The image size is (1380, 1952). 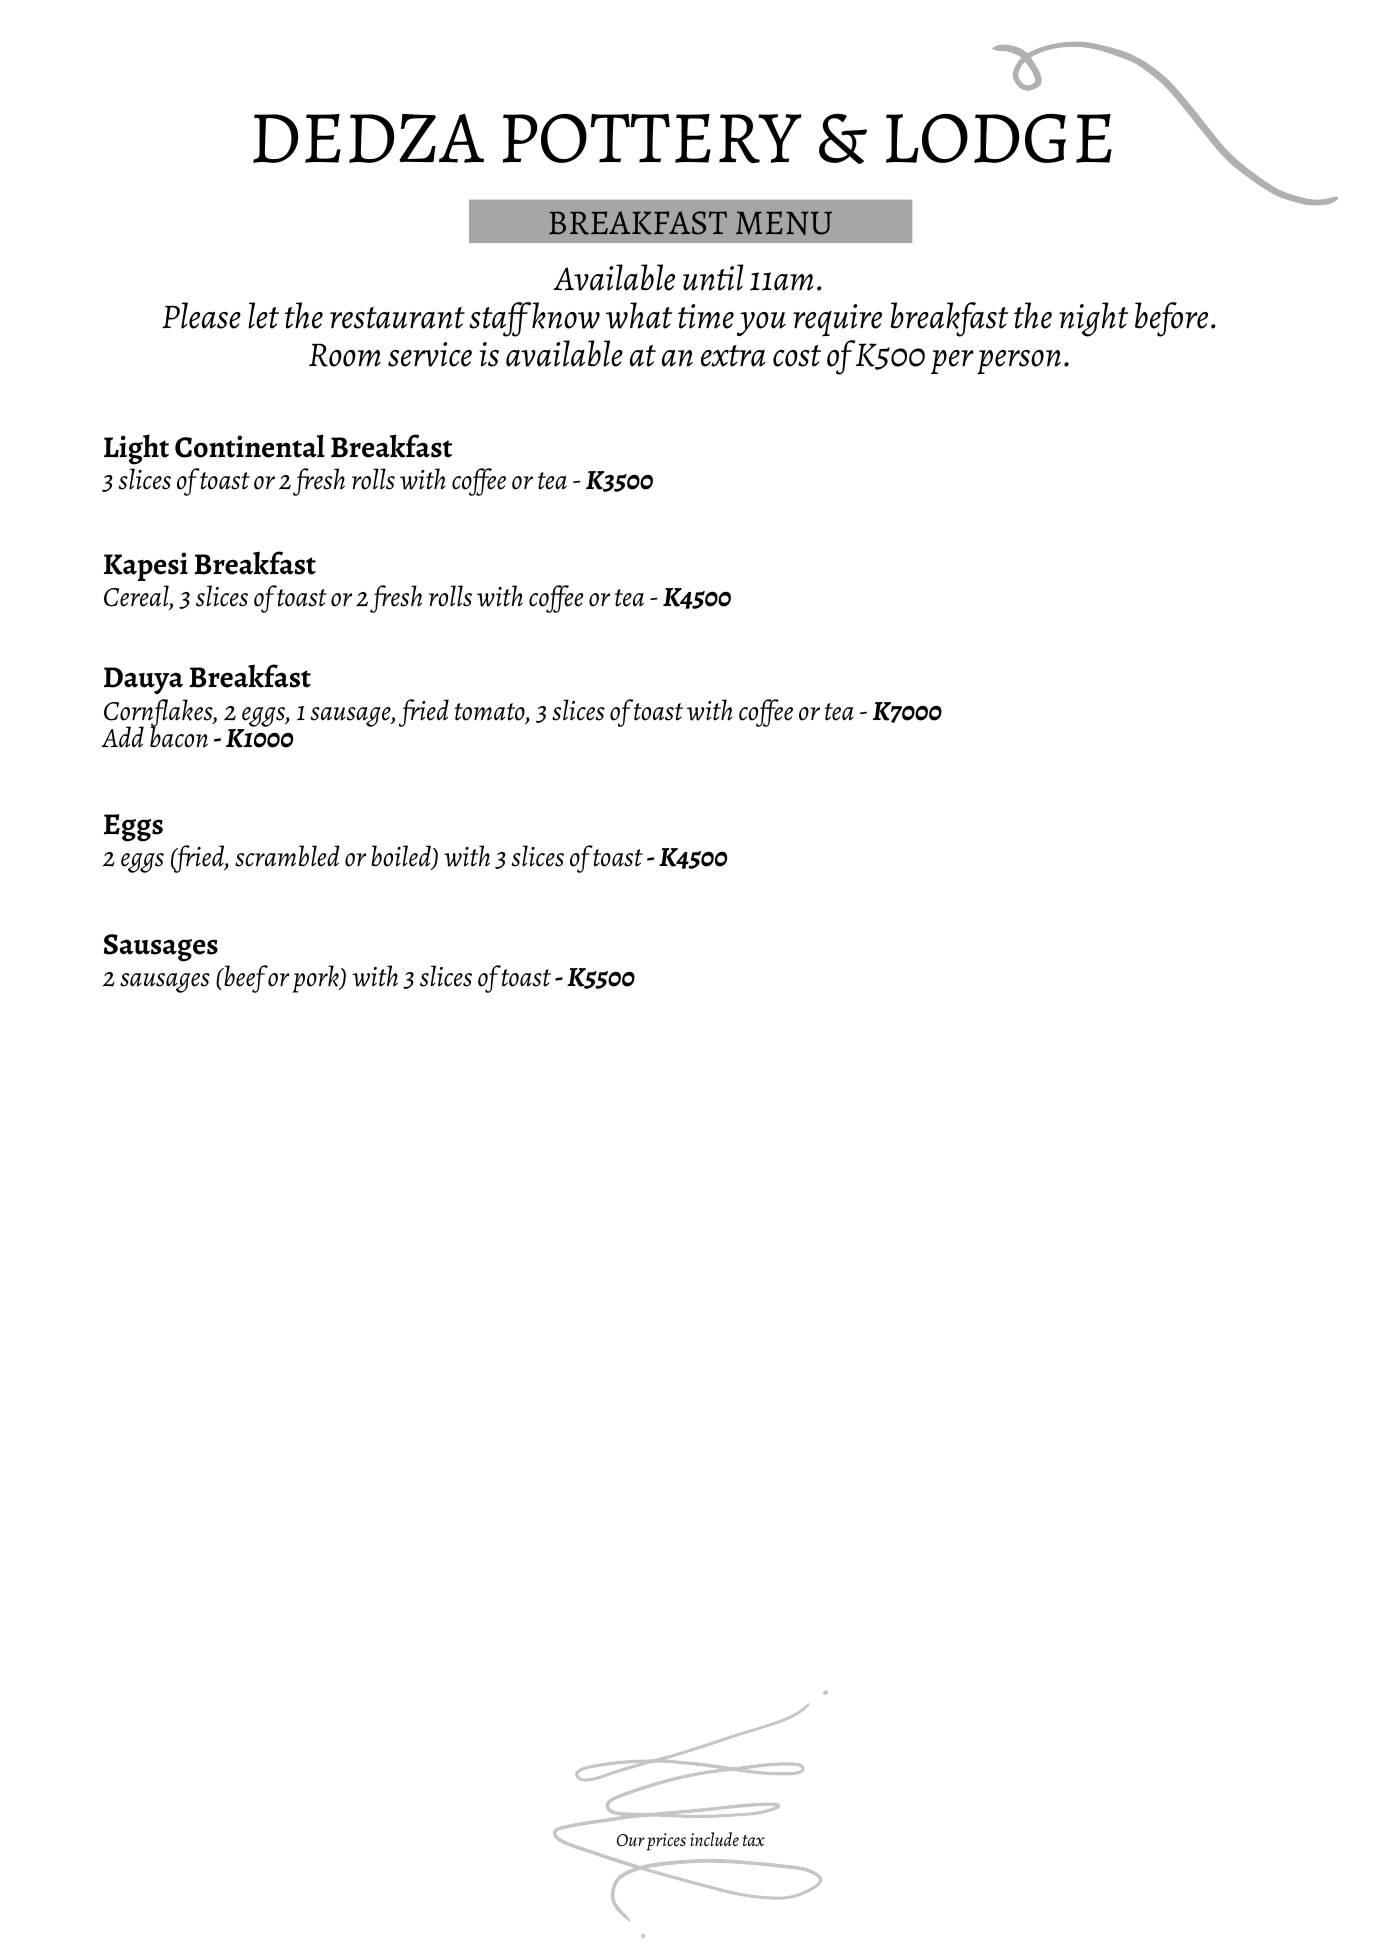 I want to click on extra, so click(x=733, y=356).
